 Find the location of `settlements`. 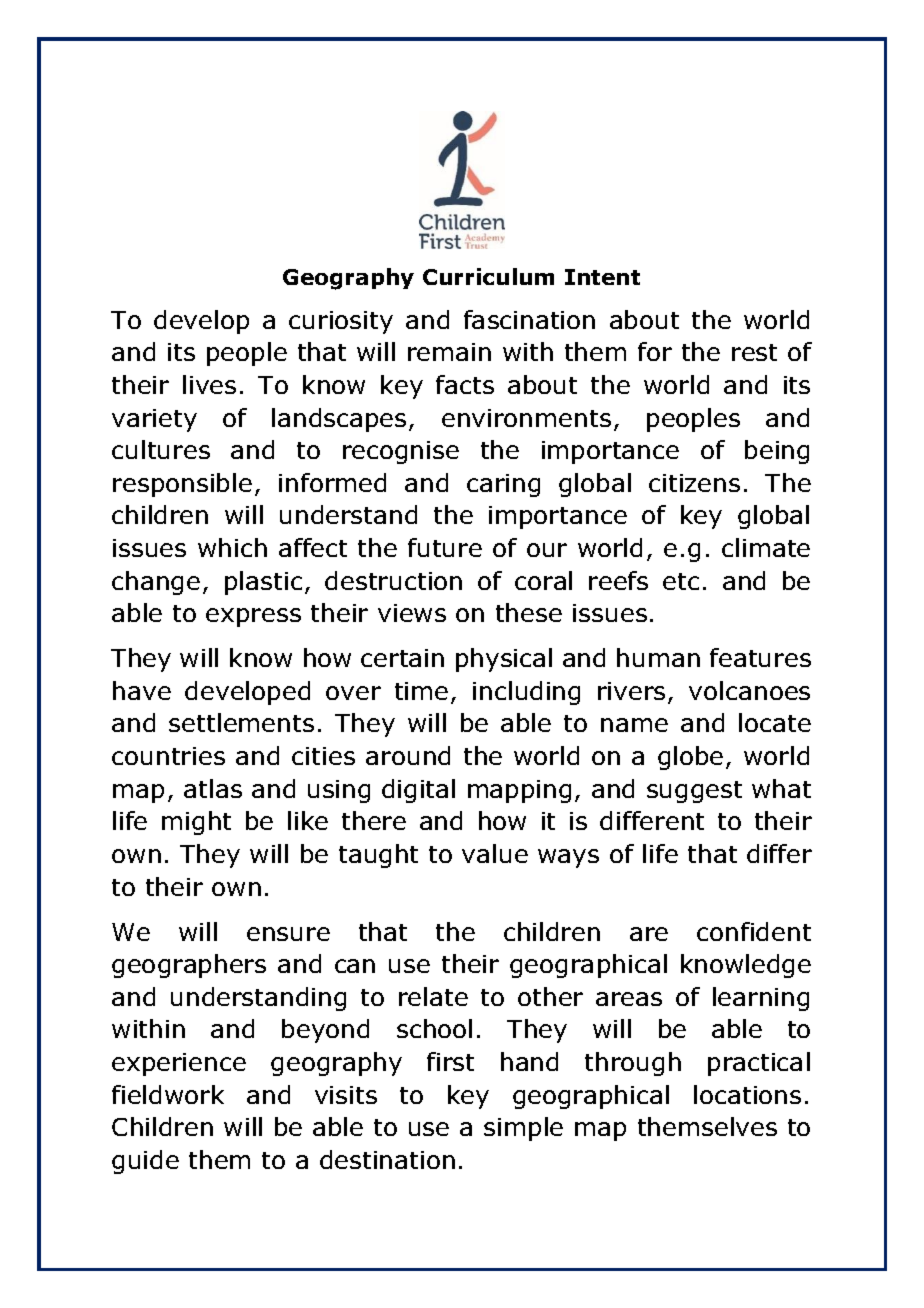

settlements is located at coordinates (241, 722).
